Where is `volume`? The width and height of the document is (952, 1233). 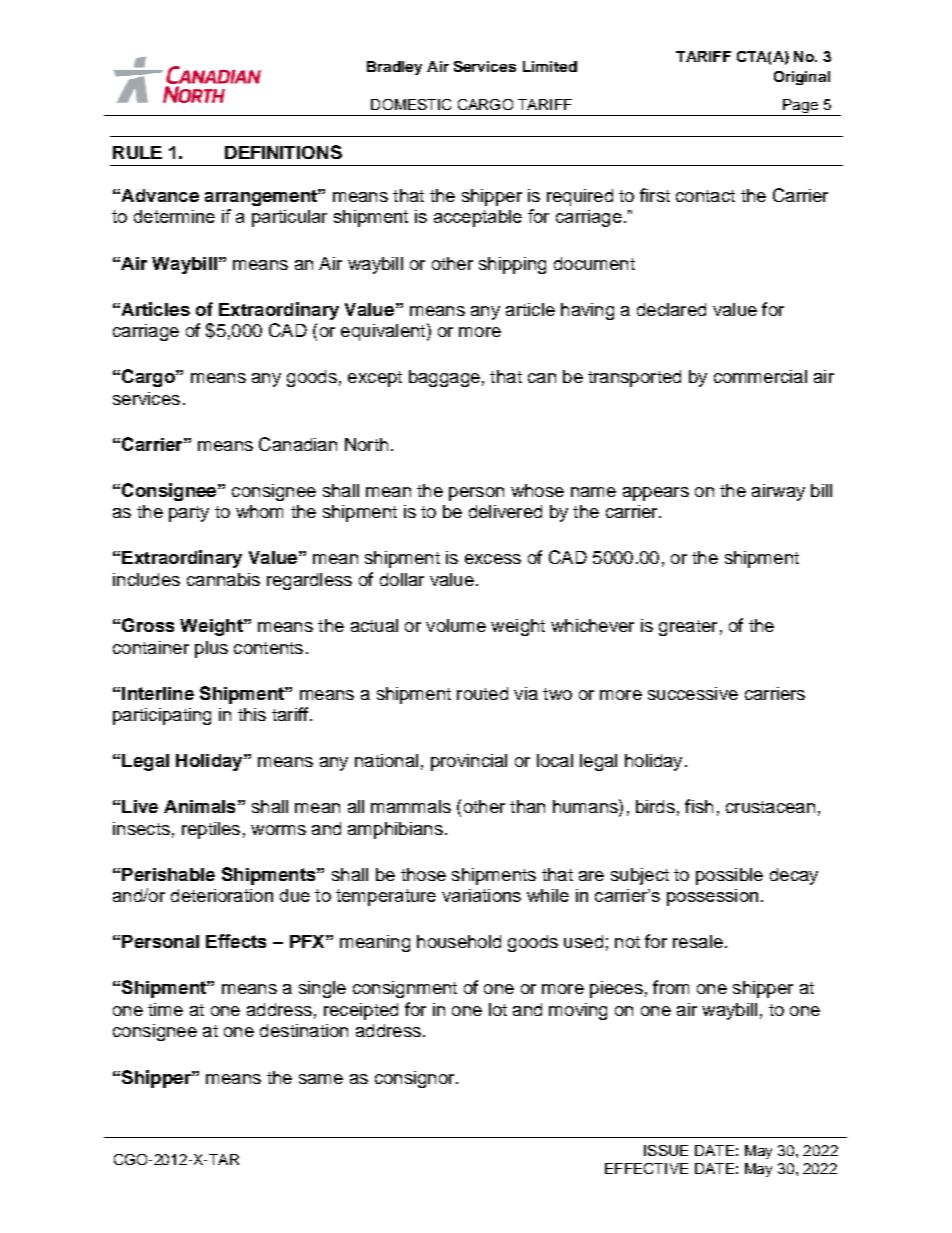
volume is located at coordinates (456, 625).
